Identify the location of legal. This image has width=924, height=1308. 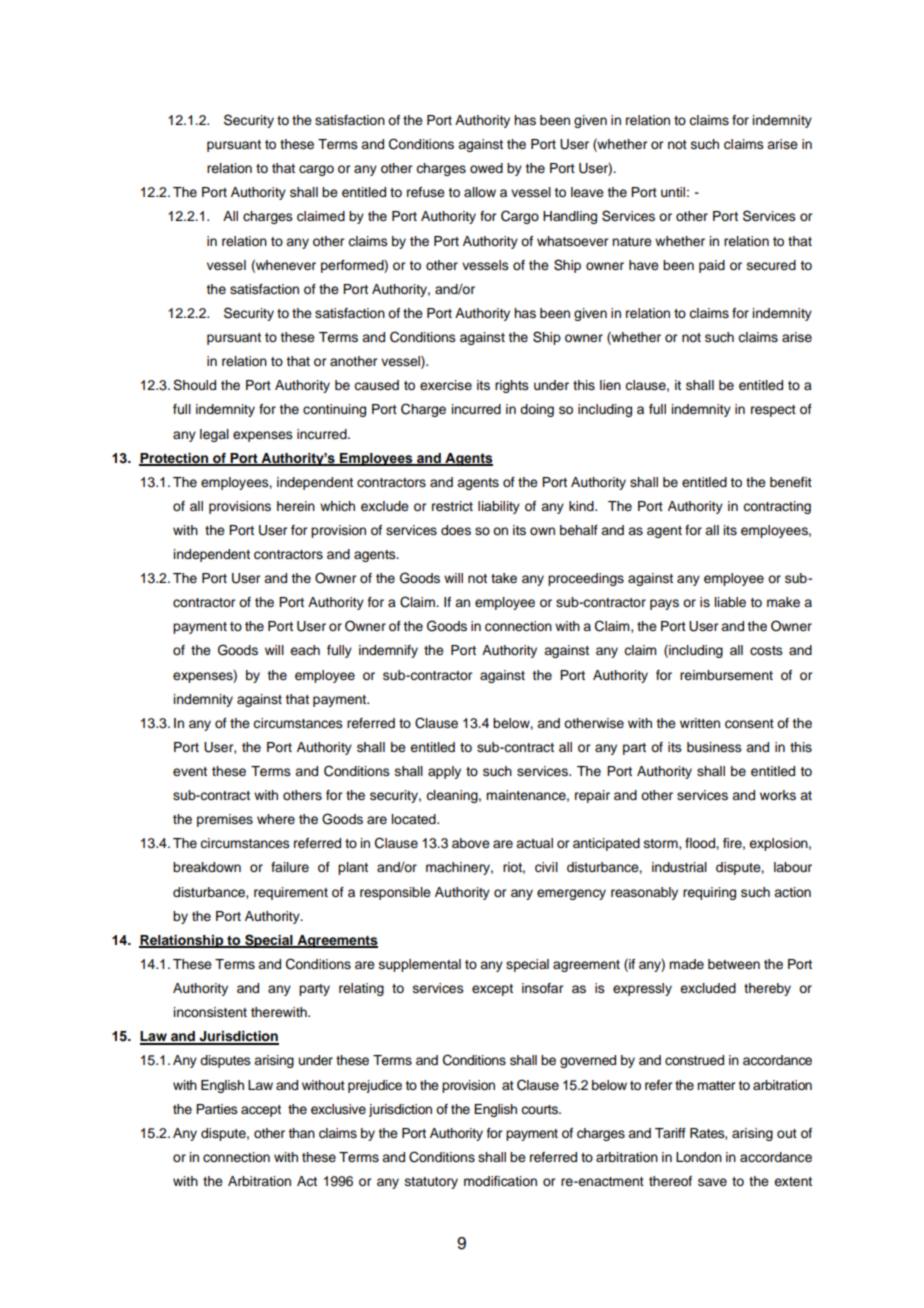
(214, 435).
